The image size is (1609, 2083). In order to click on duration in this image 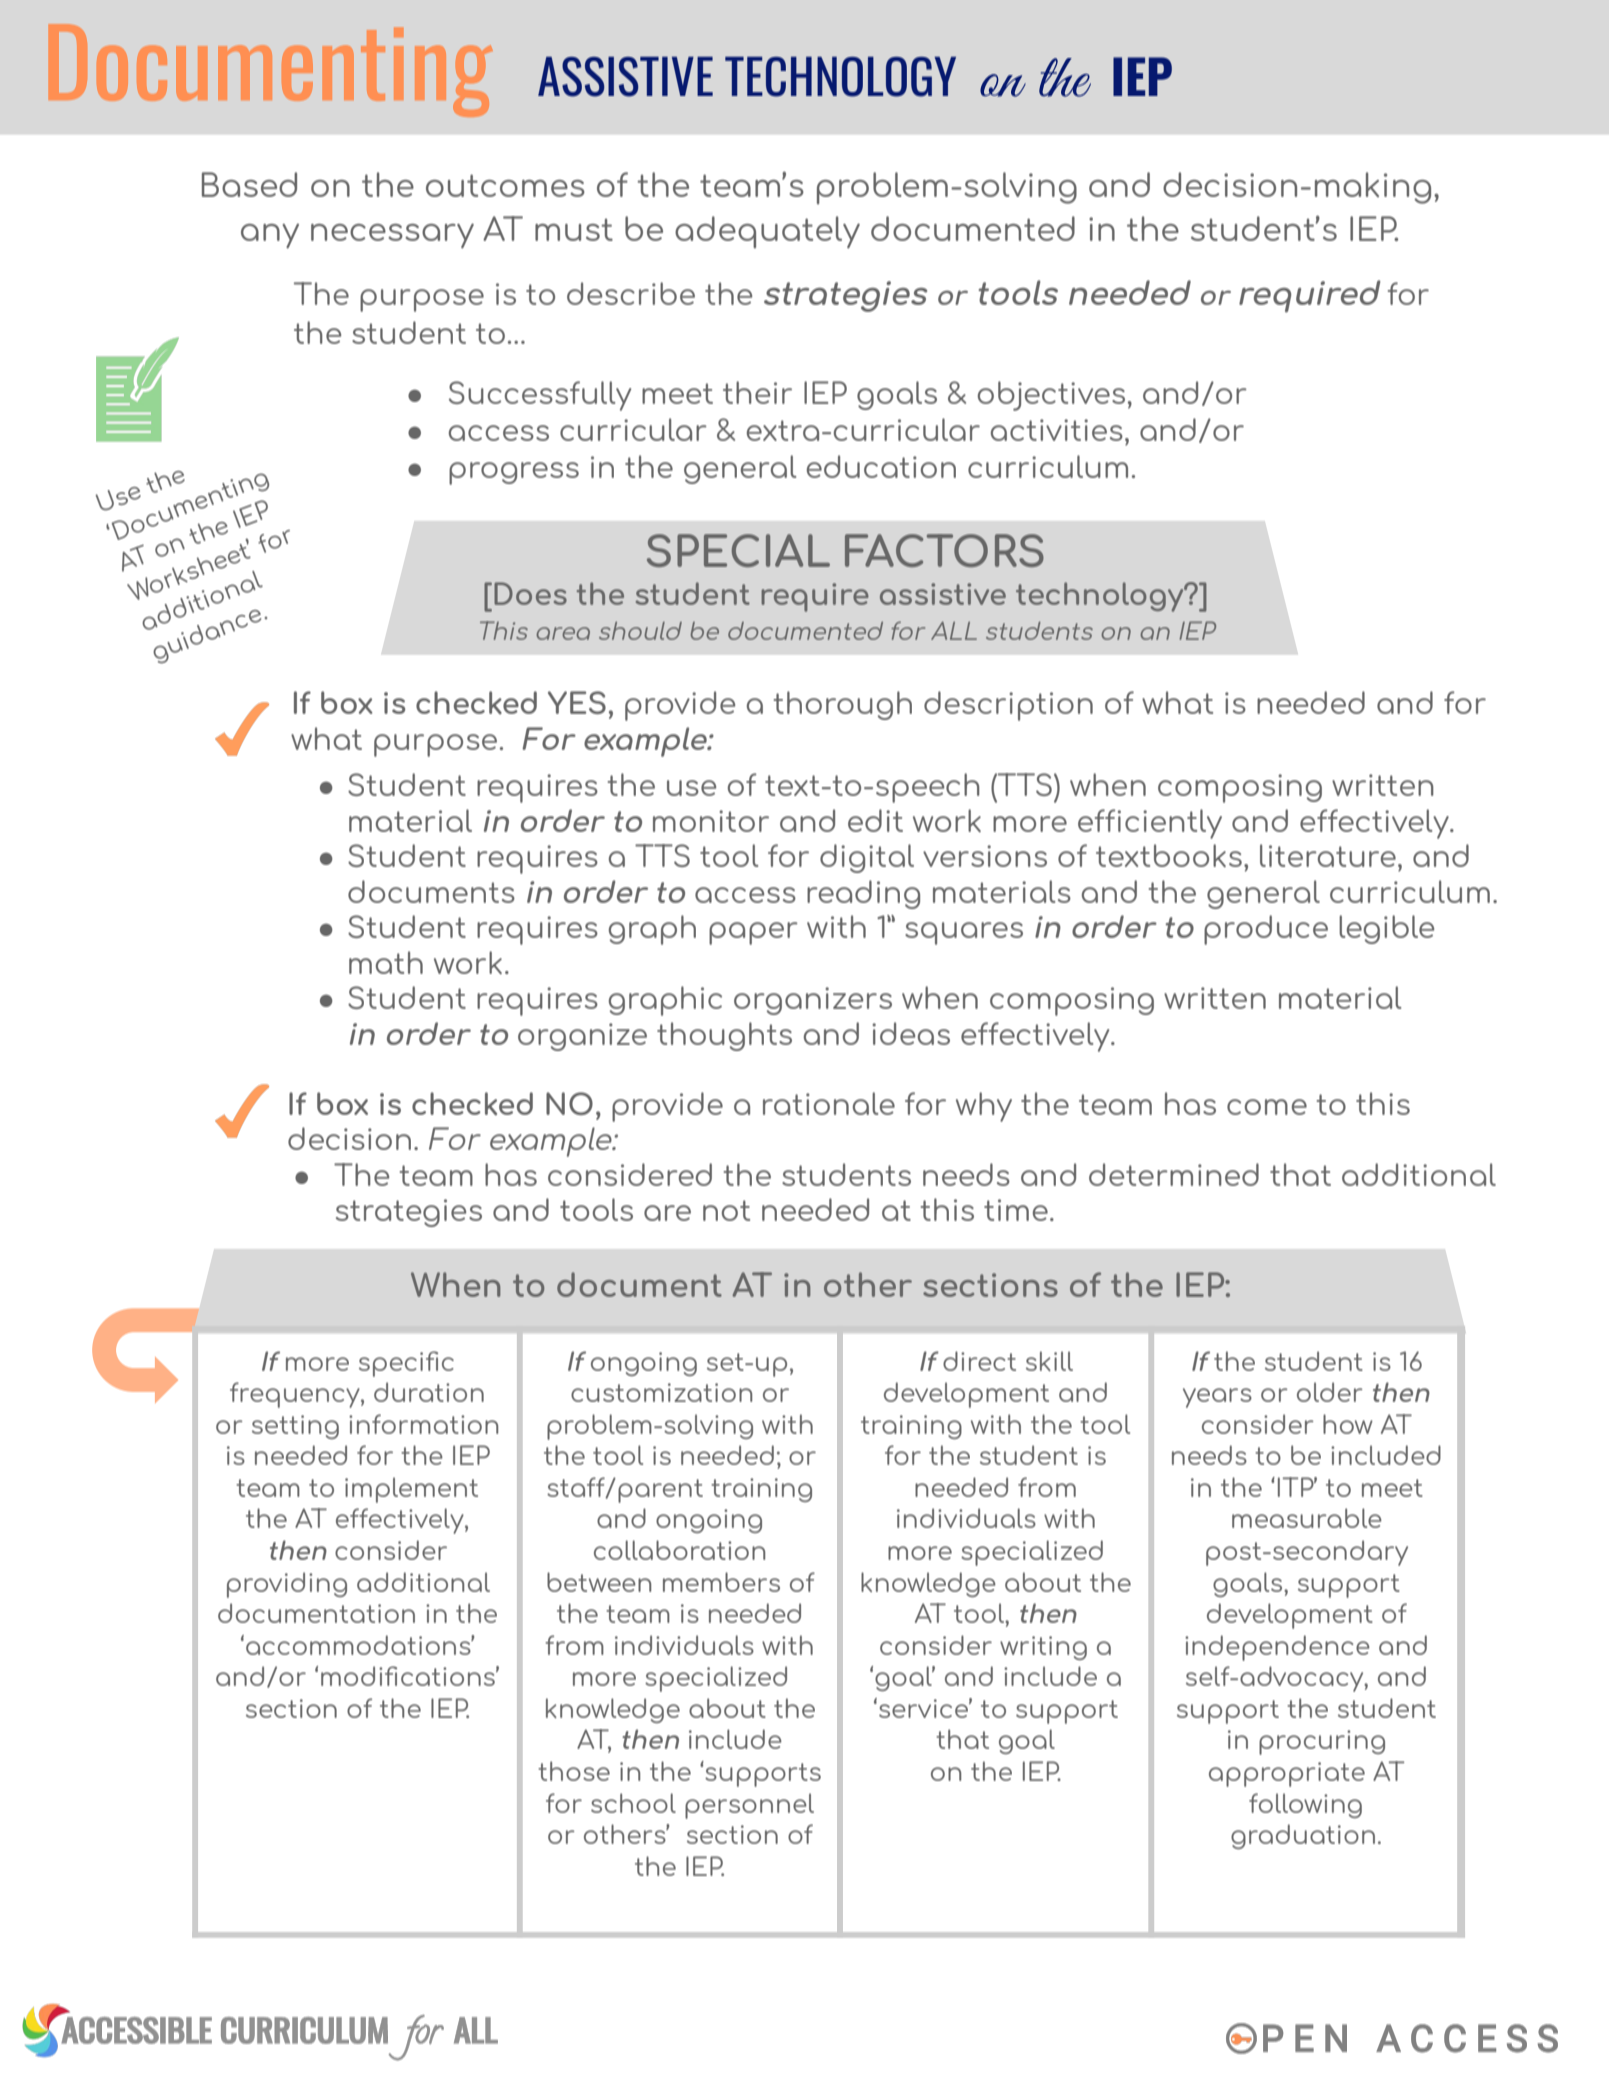, I will do `click(429, 1392)`.
